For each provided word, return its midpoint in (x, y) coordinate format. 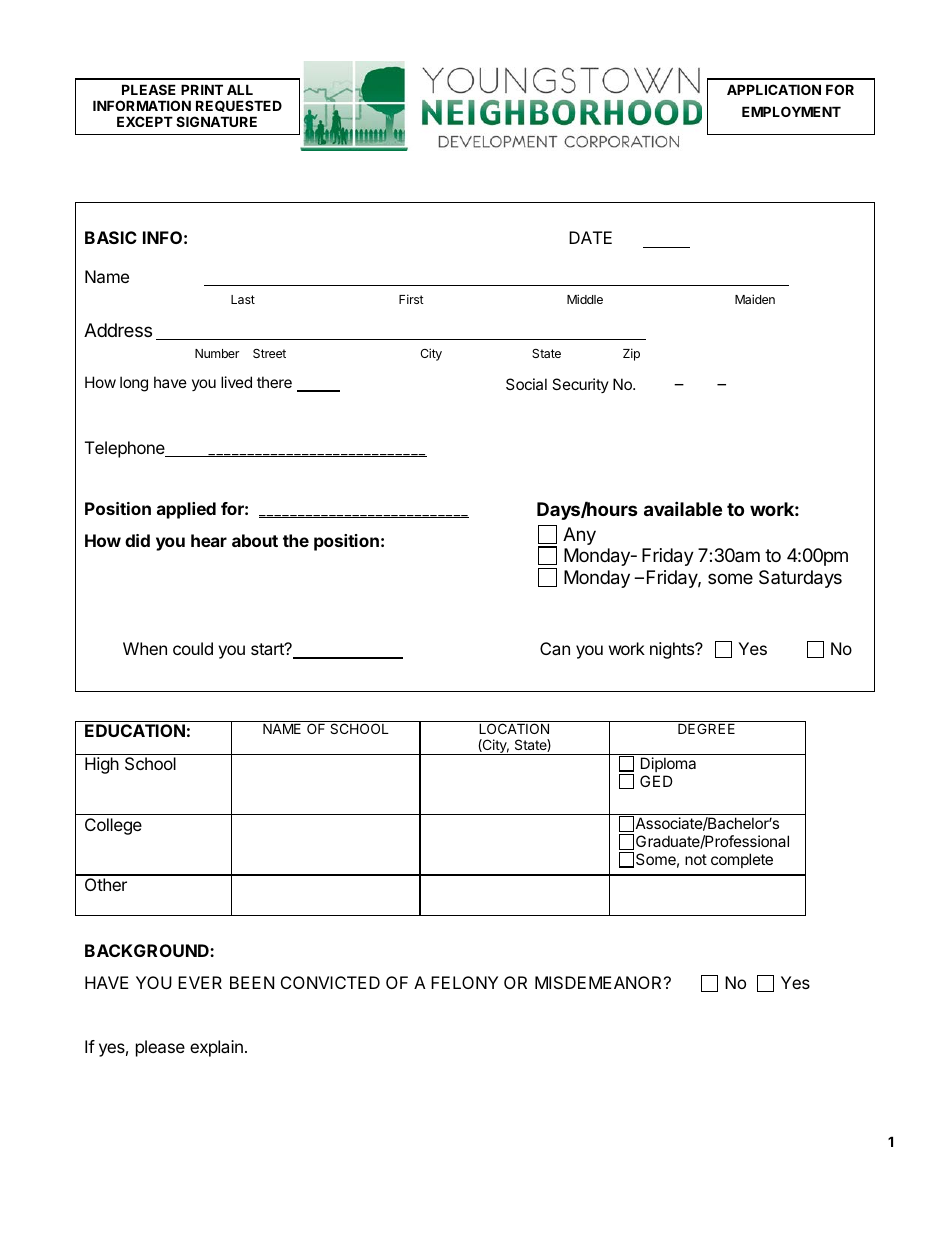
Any (579, 536)
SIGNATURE (216, 121)
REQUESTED (239, 106)
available (683, 508)
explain (216, 1048)
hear (209, 540)
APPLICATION (774, 89)
